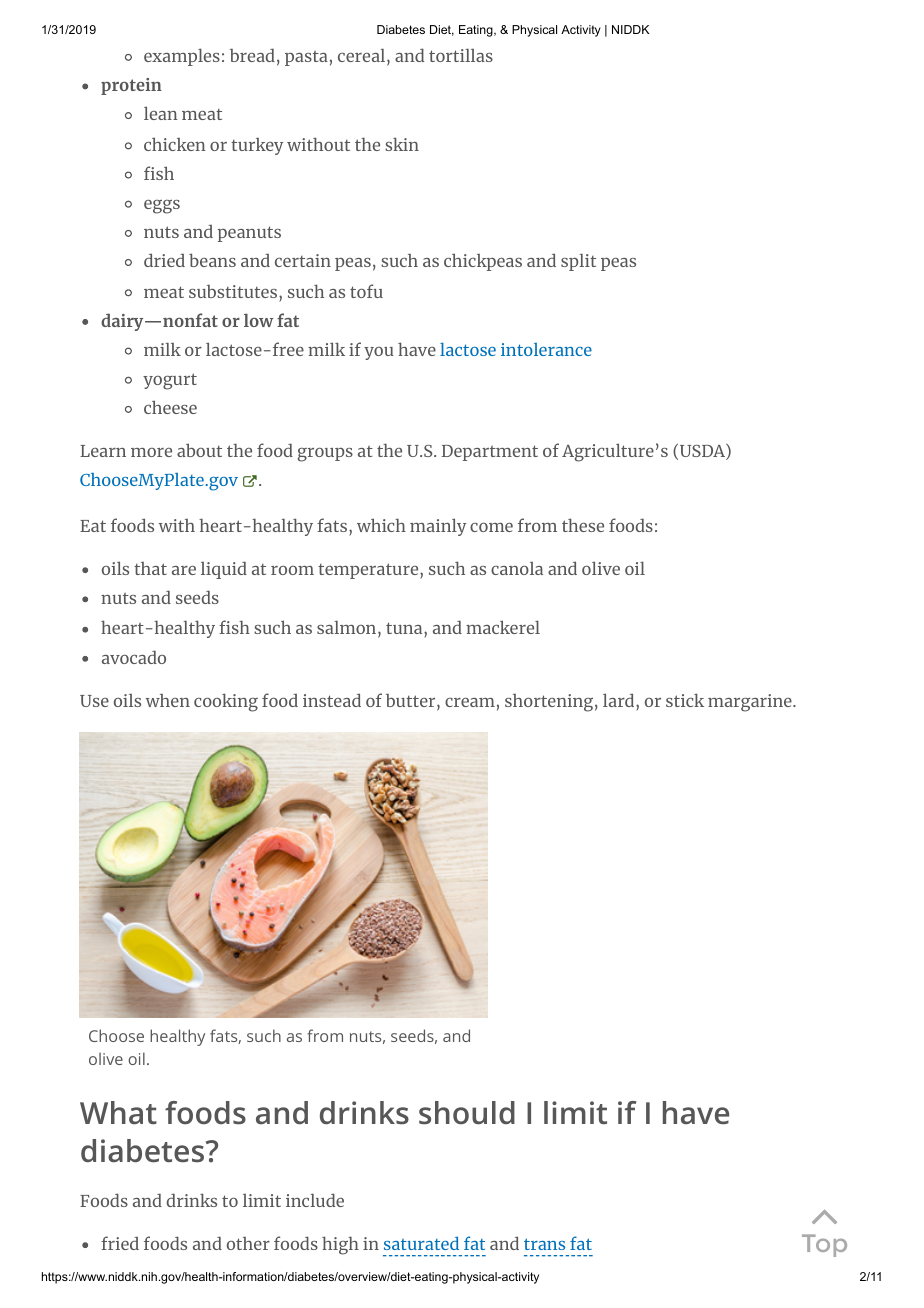 This screenshot has height=1308, width=924. I want to click on fried, so click(120, 1243).
